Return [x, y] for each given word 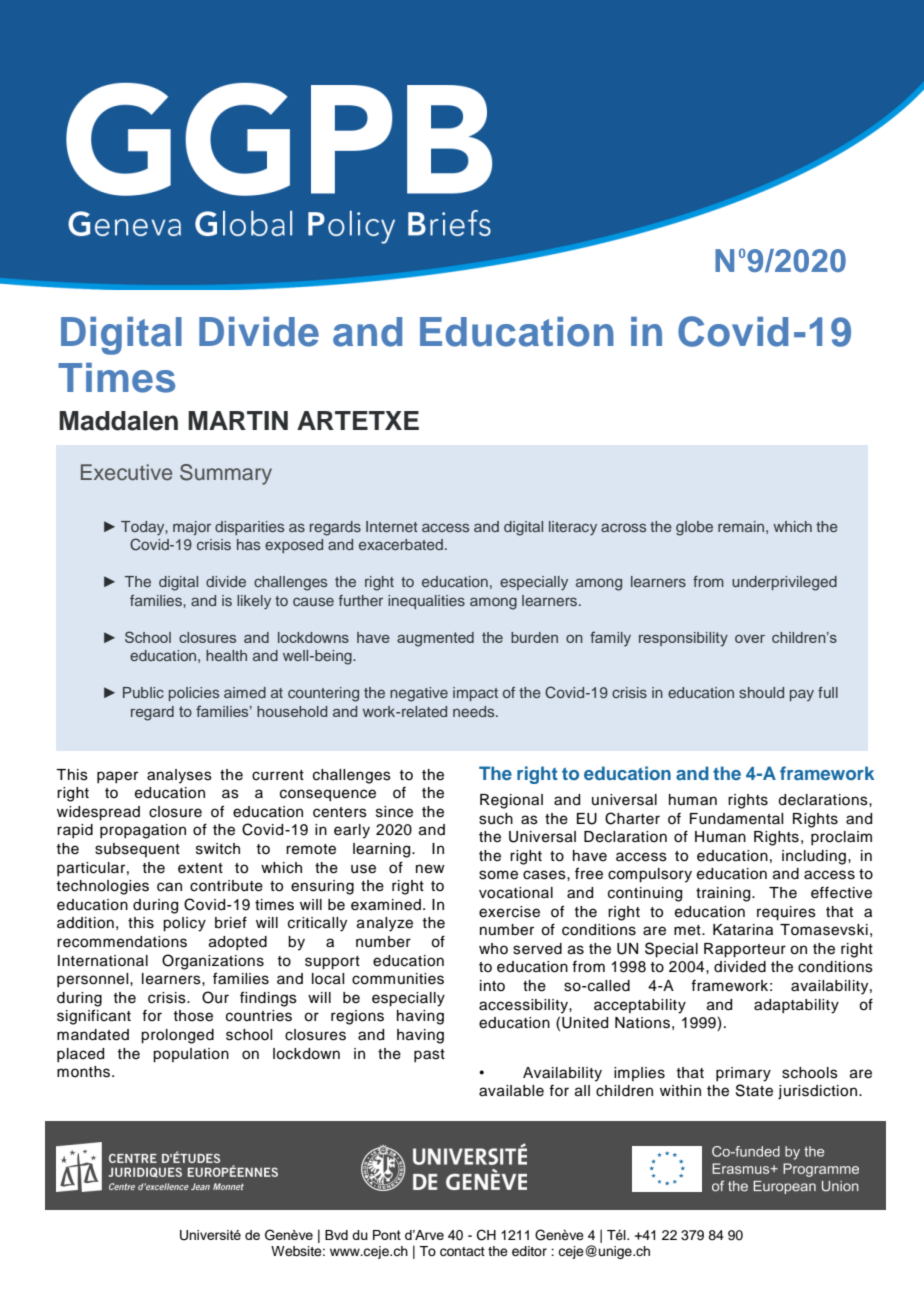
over [750, 639]
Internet [392, 526]
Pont [387, 1235]
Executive [126, 472]
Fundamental [736, 819]
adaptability [796, 1006]
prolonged [177, 1036]
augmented [435, 639]
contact [462, 1252]
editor [529, 1251]
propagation [143, 831]
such [496, 819]
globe [694, 528]
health [226, 655]
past [429, 1055]
